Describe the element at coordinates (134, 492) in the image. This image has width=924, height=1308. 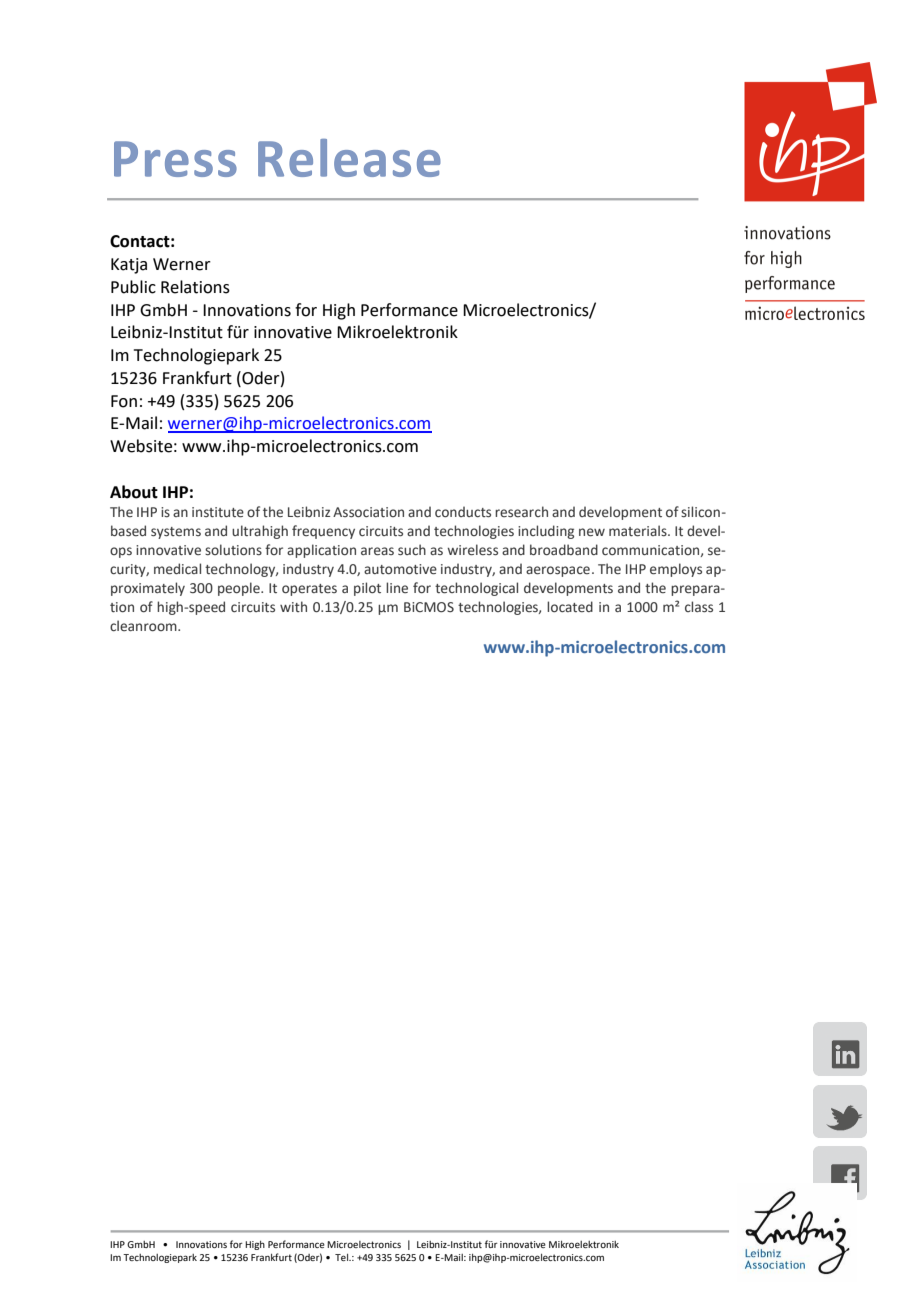
I see `About` at that location.
